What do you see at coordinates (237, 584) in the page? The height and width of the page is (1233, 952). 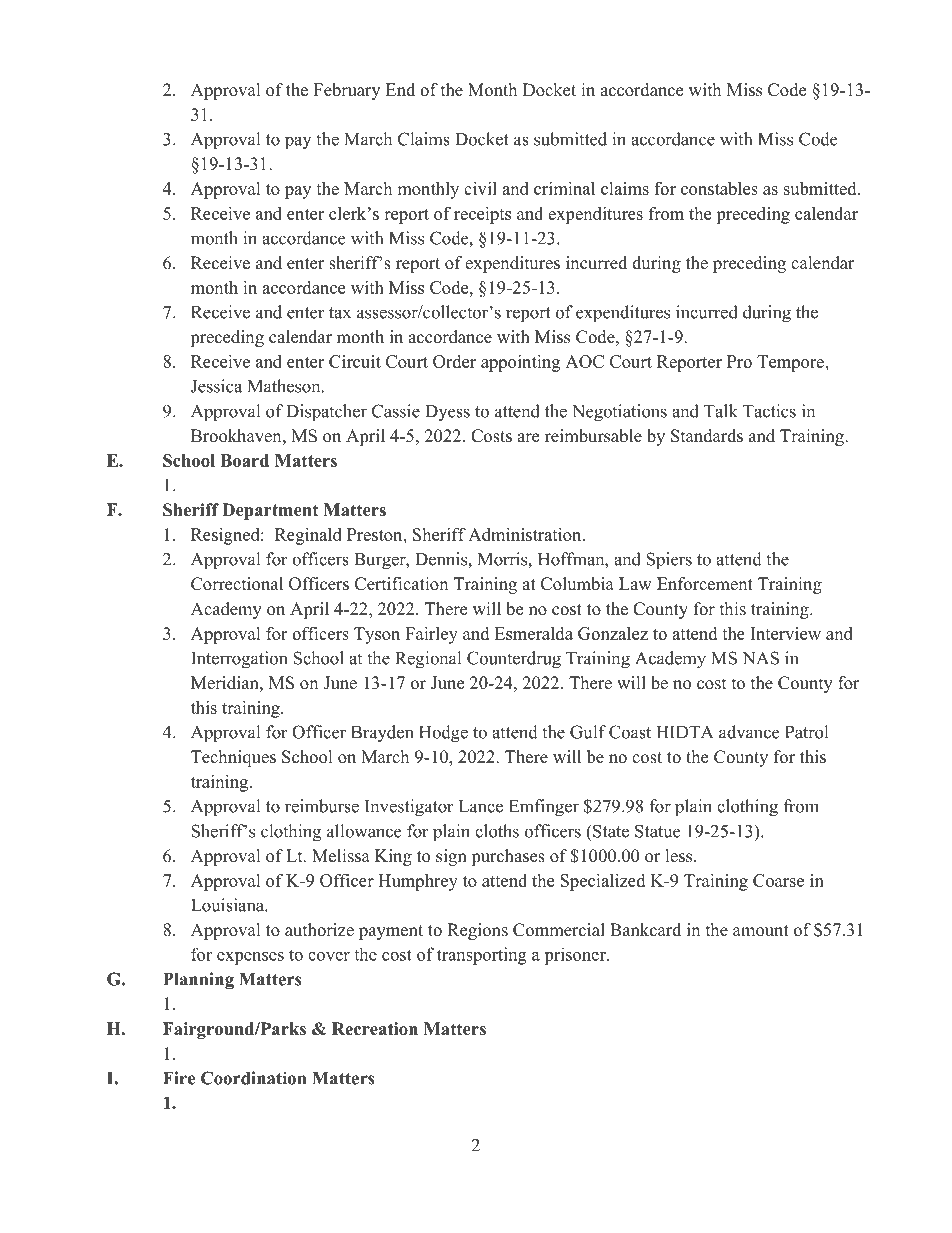 I see `Correctional` at bounding box center [237, 584].
